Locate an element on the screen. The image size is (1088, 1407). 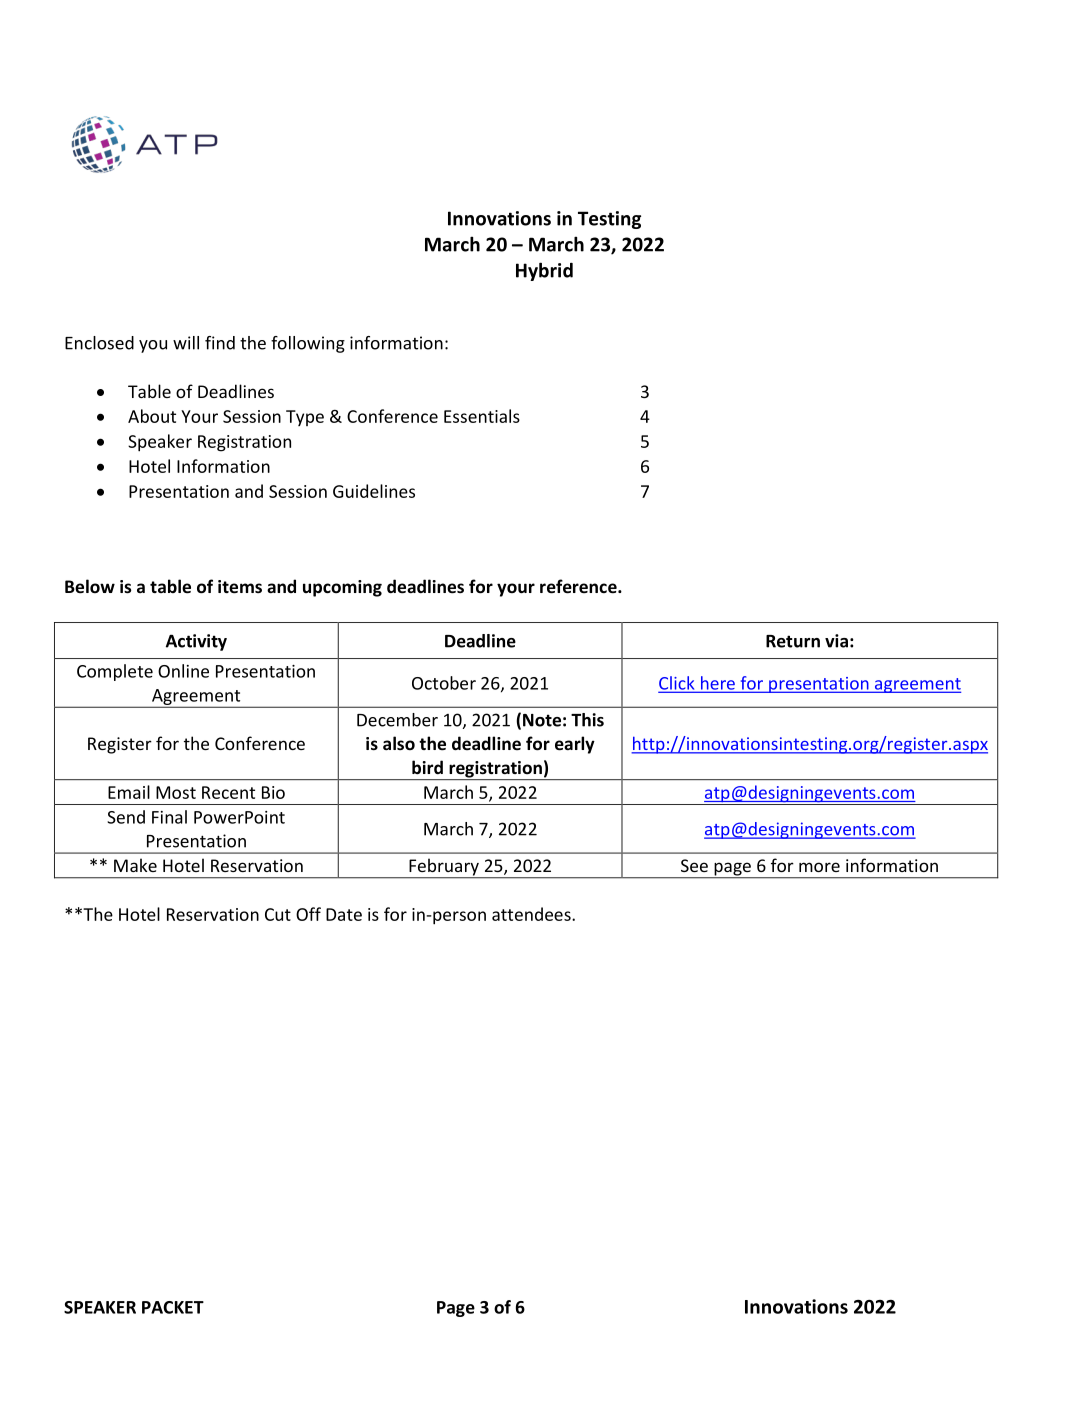
will is located at coordinates (186, 343).
